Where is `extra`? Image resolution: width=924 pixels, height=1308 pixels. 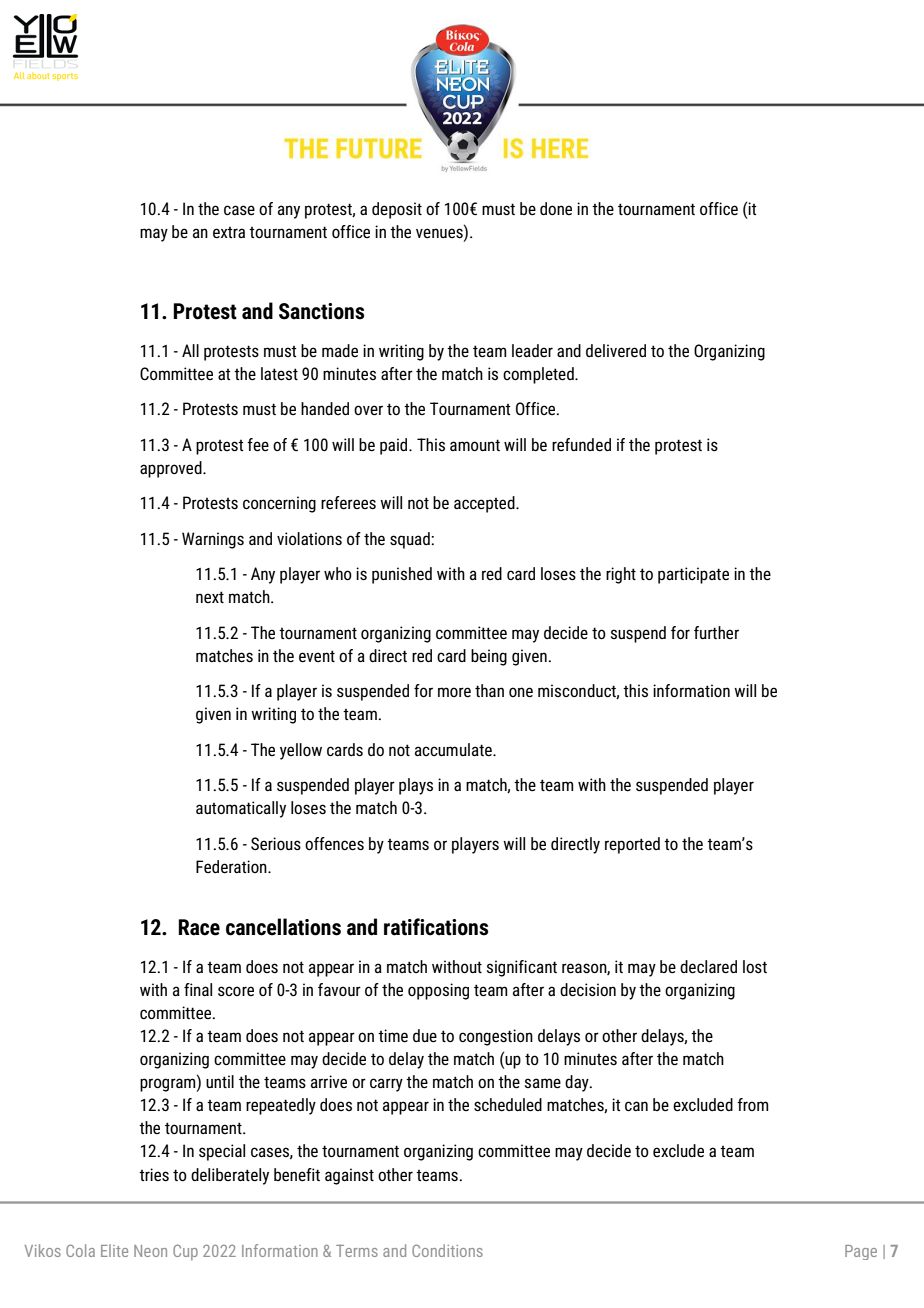
extra is located at coordinates (229, 233).
